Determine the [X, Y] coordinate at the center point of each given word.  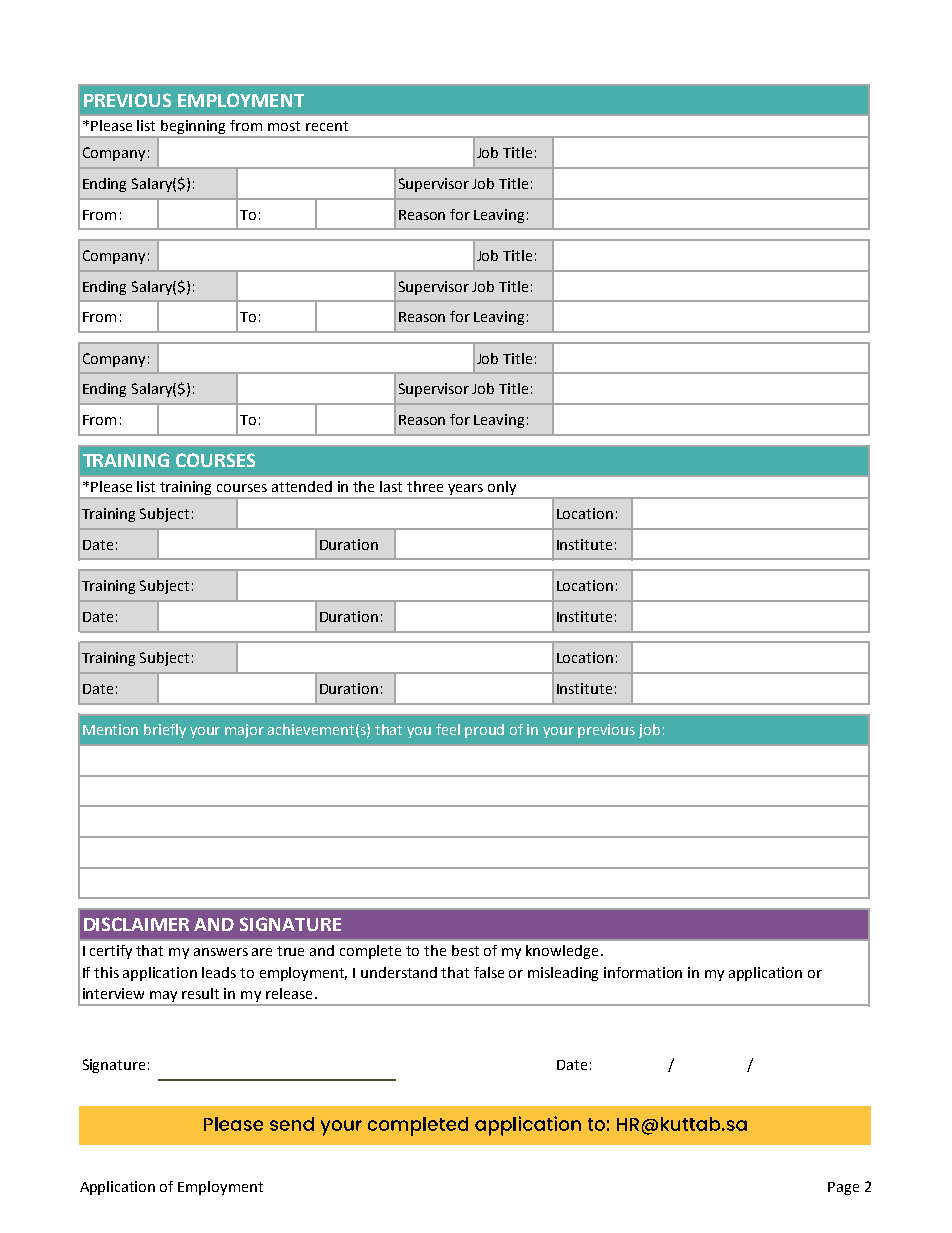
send [270, 1125]
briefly [165, 731]
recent [327, 126]
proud [484, 731]
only [502, 488]
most [284, 126]
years [466, 491]
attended [302, 486]
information [643, 972]
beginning [194, 128]
